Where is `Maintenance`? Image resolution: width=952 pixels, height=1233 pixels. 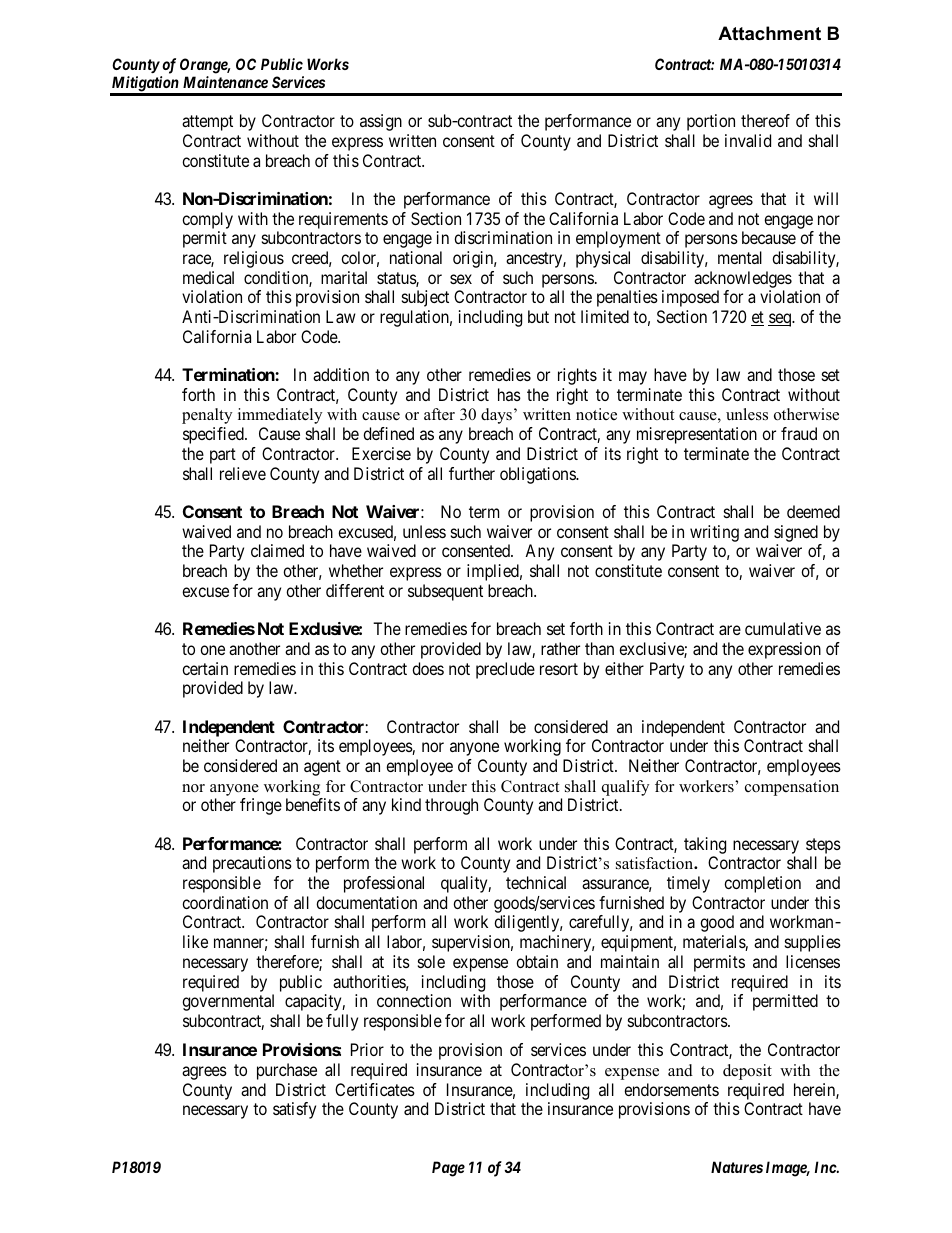
Maintenance is located at coordinates (225, 82).
